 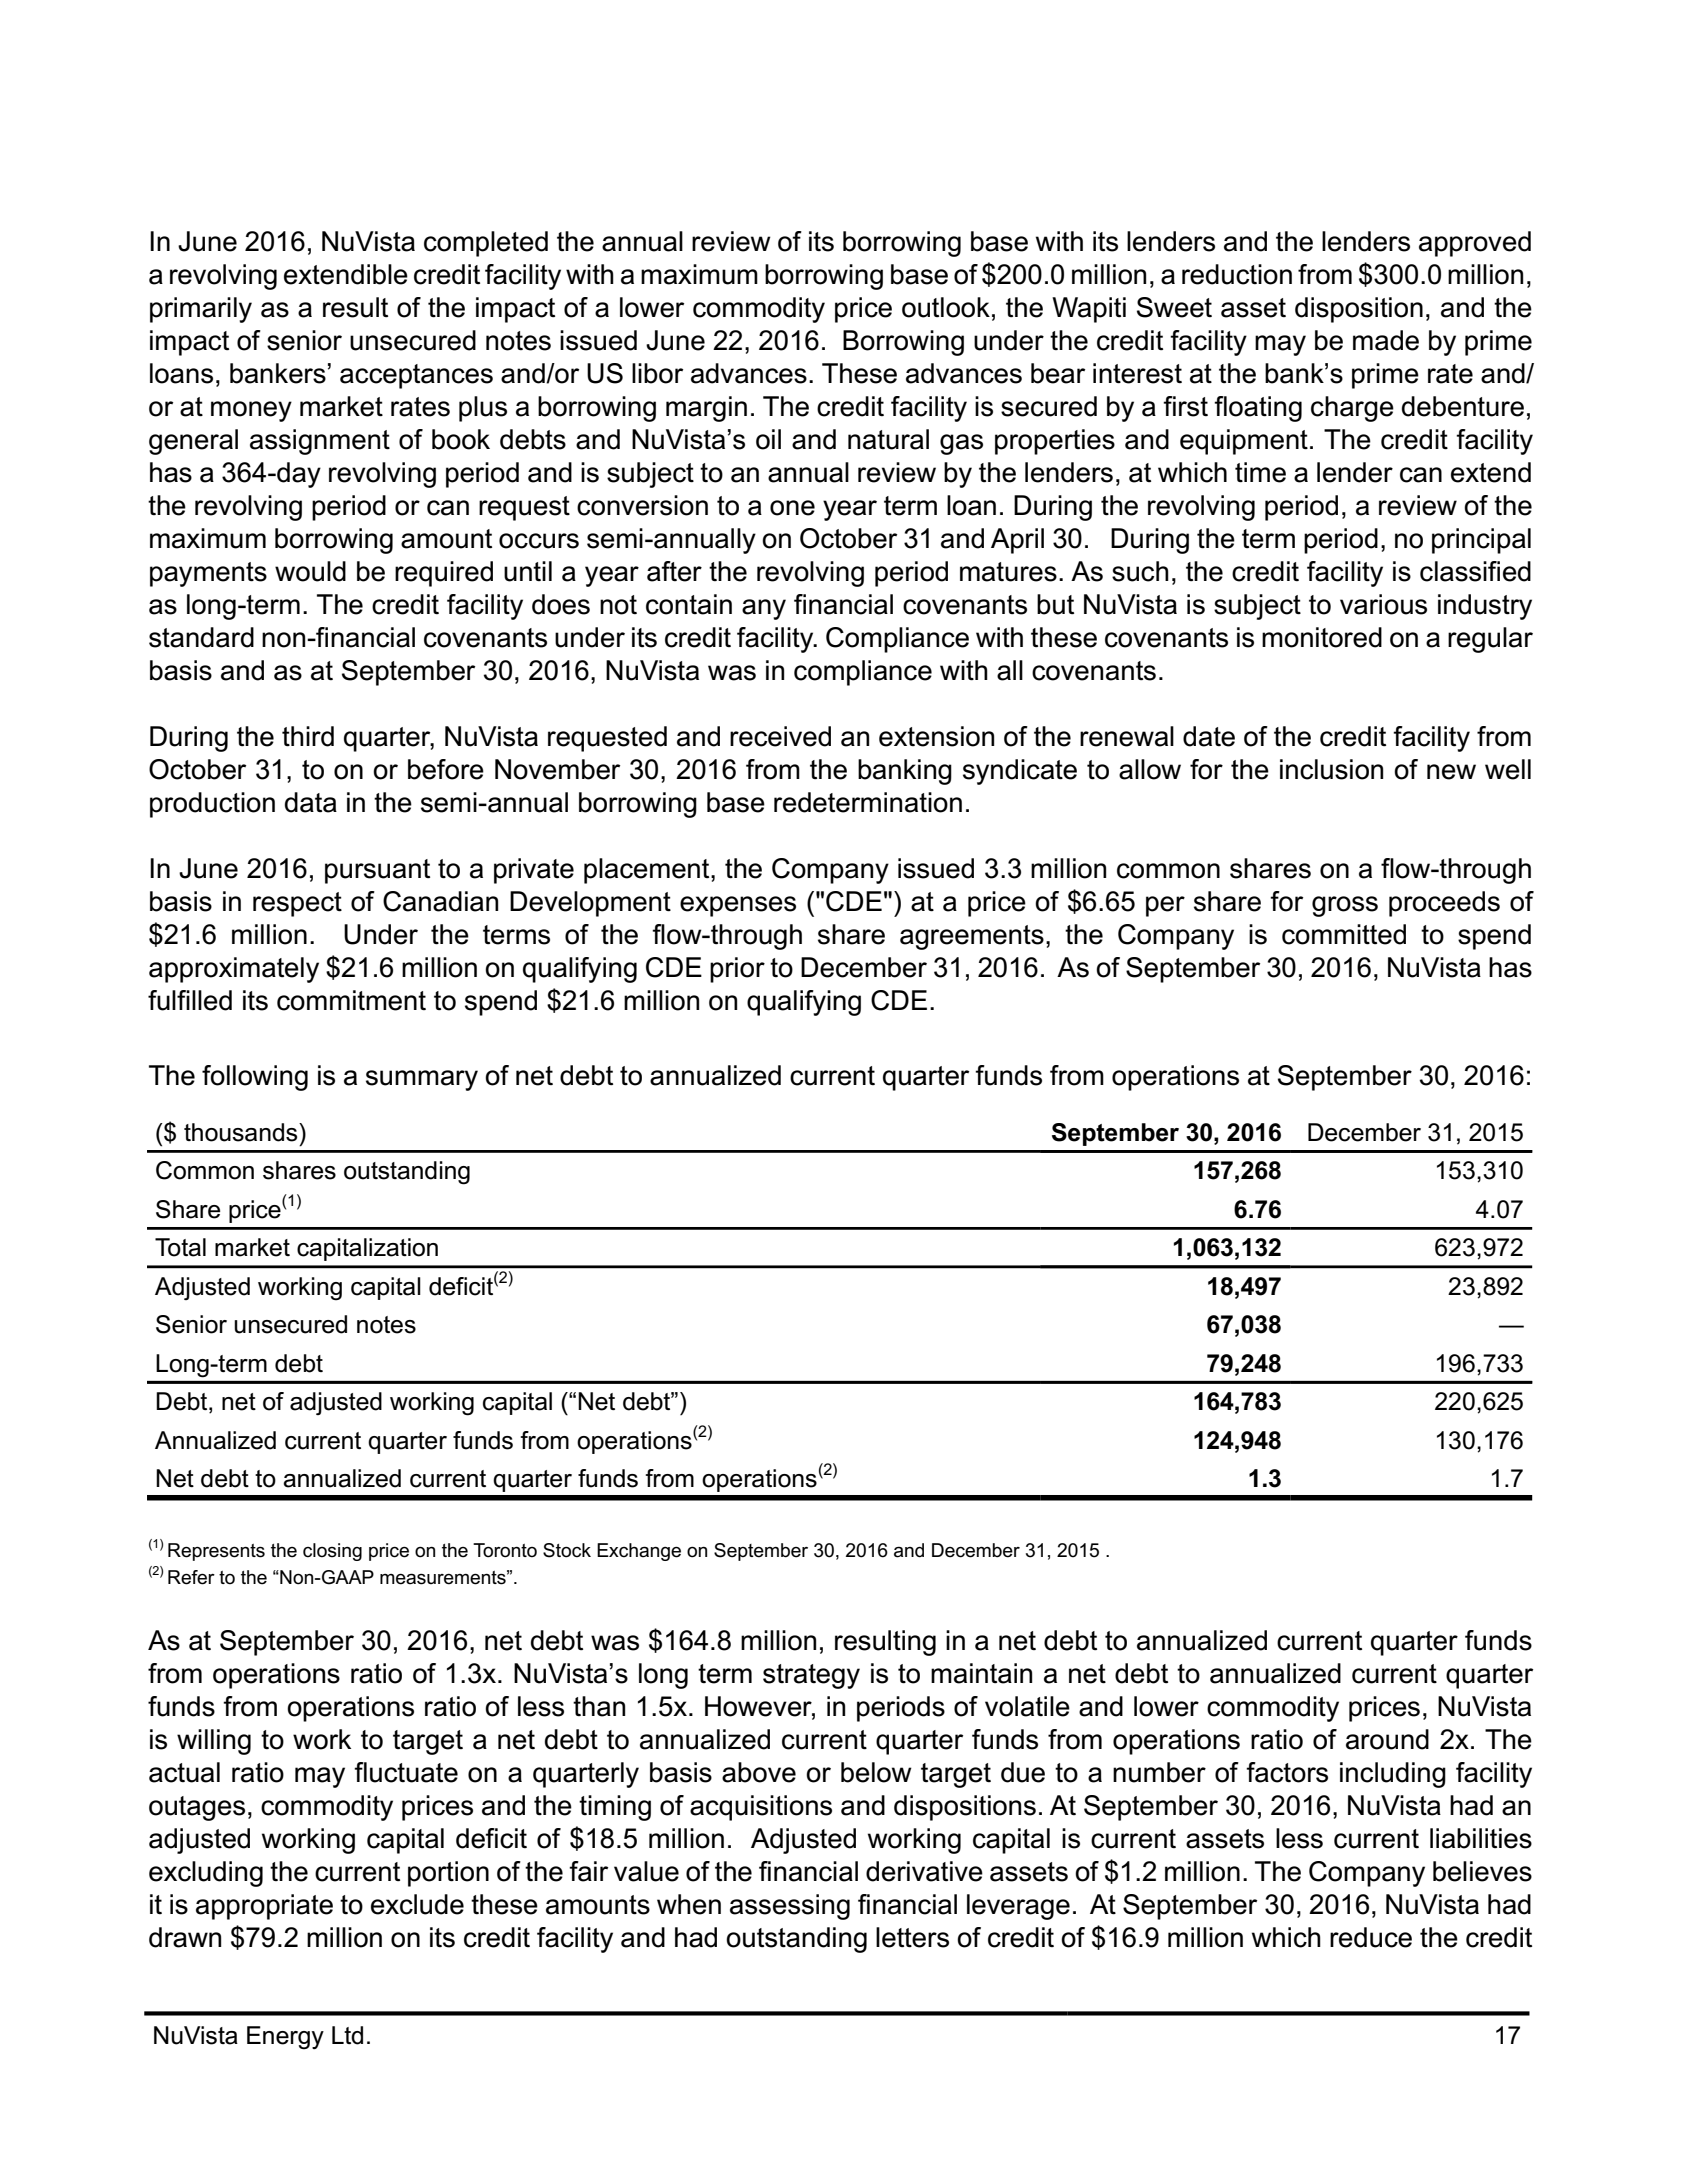 What do you see at coordinates (332, 1552) in the screenshot?
I see `closing` at bounding box center [332, 1552].
